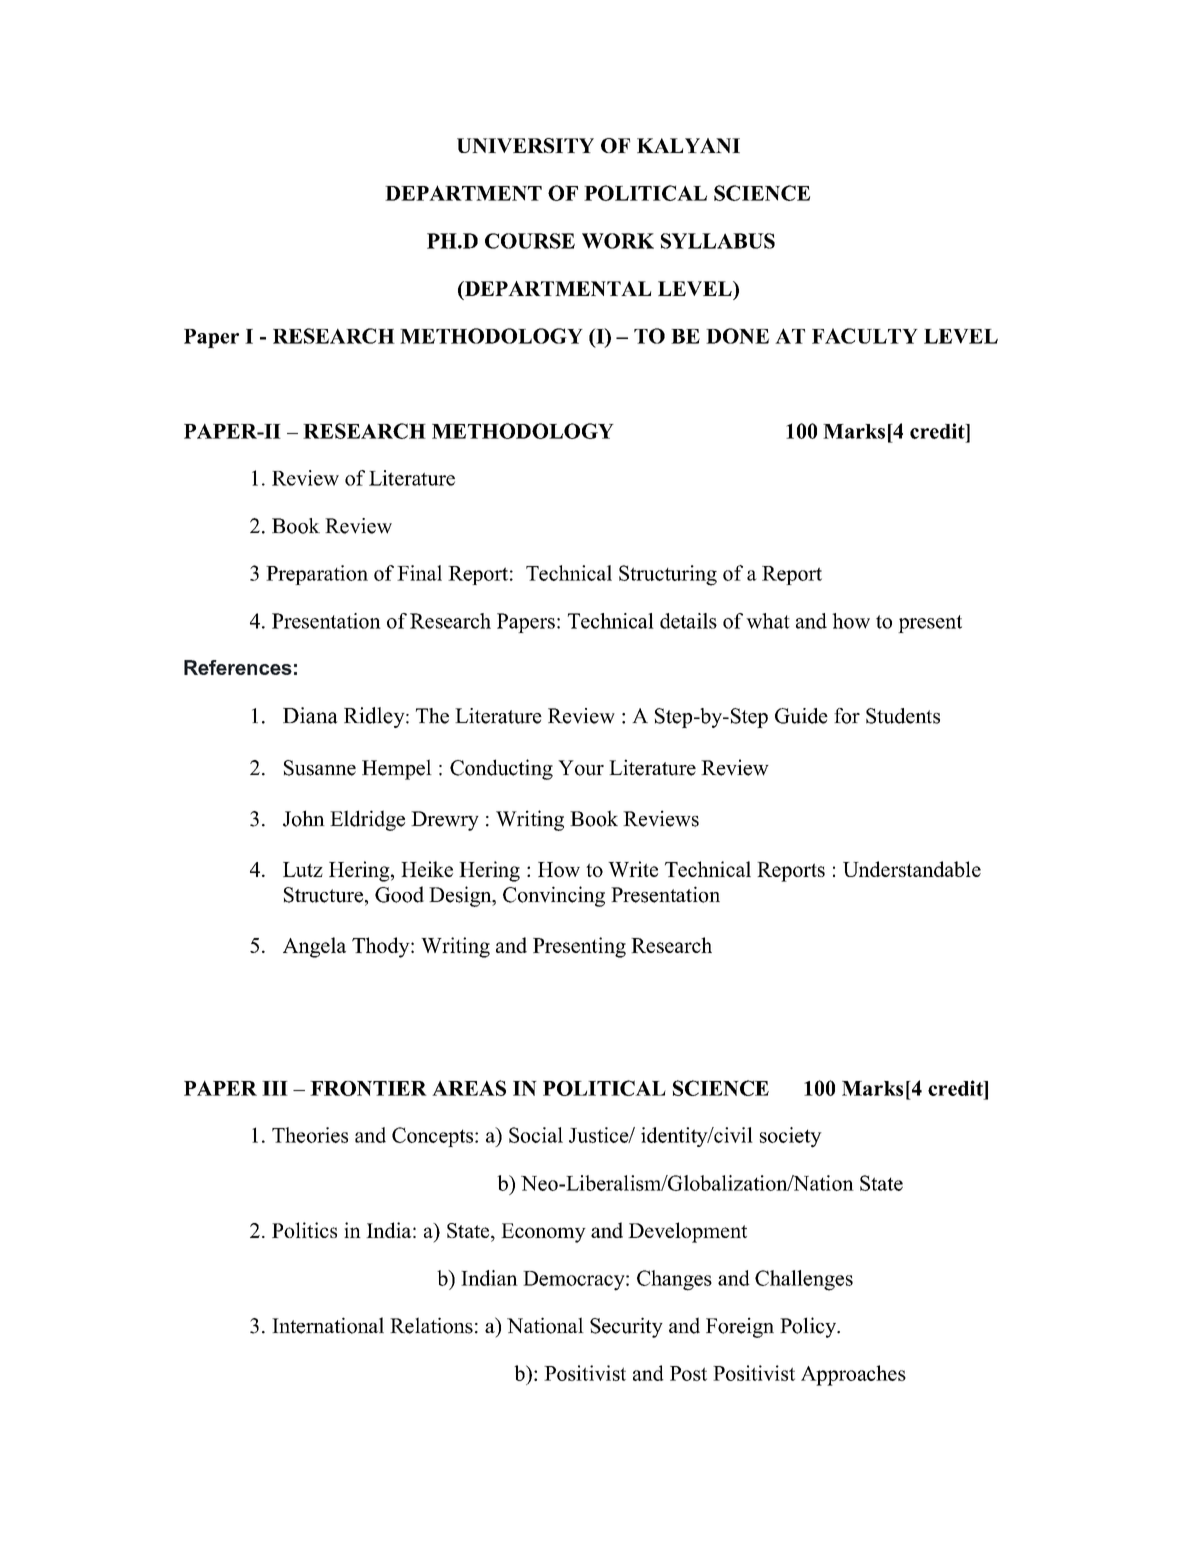 This screenshot has height=1550, width=1198. Describe the element at coordinates (809, 1327) in the screenshot. I see `Policy` at that location.
